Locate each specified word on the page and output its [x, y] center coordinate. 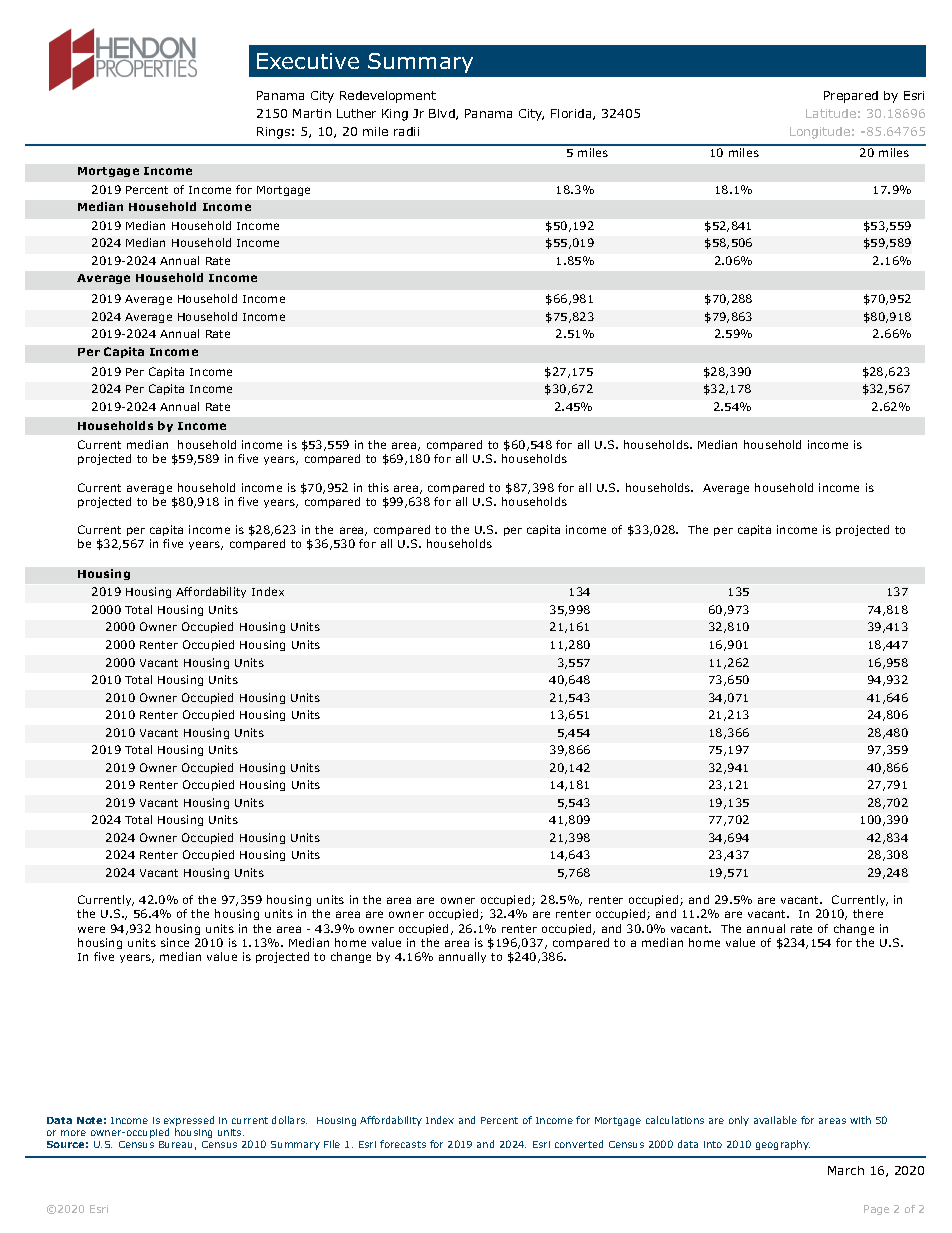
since [175, 942]
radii [406, 131]
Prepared [851, 97]
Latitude [831, 113]
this [378, 487]
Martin [312, 113]
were [91, 929]
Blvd [443, 114]
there [868, 913]
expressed [189, 1122]
